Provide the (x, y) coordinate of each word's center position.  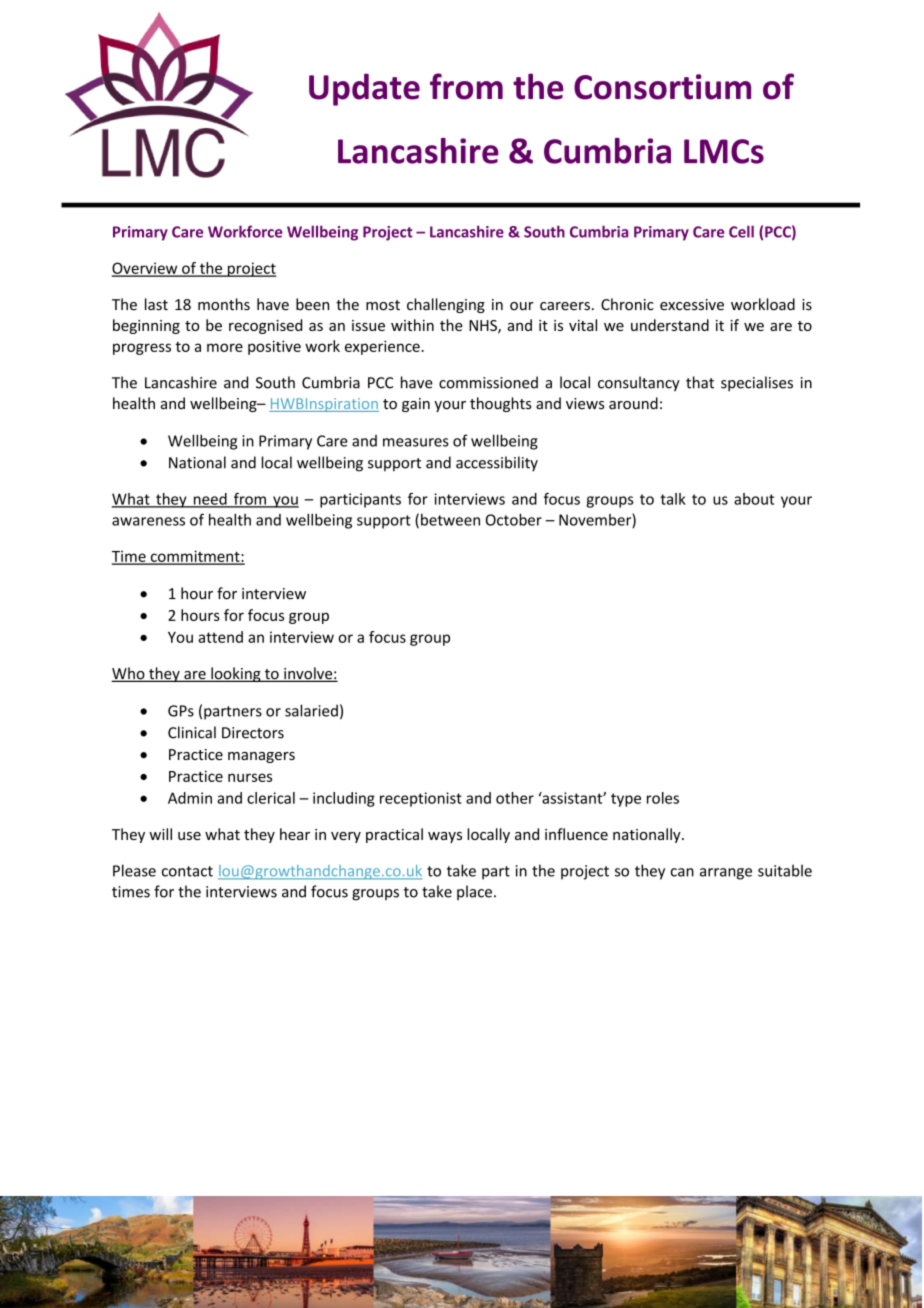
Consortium (662, 87)
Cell (741, 231)
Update (364, 89)
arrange (726, 874)
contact (187, 871)
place (474, 892)
